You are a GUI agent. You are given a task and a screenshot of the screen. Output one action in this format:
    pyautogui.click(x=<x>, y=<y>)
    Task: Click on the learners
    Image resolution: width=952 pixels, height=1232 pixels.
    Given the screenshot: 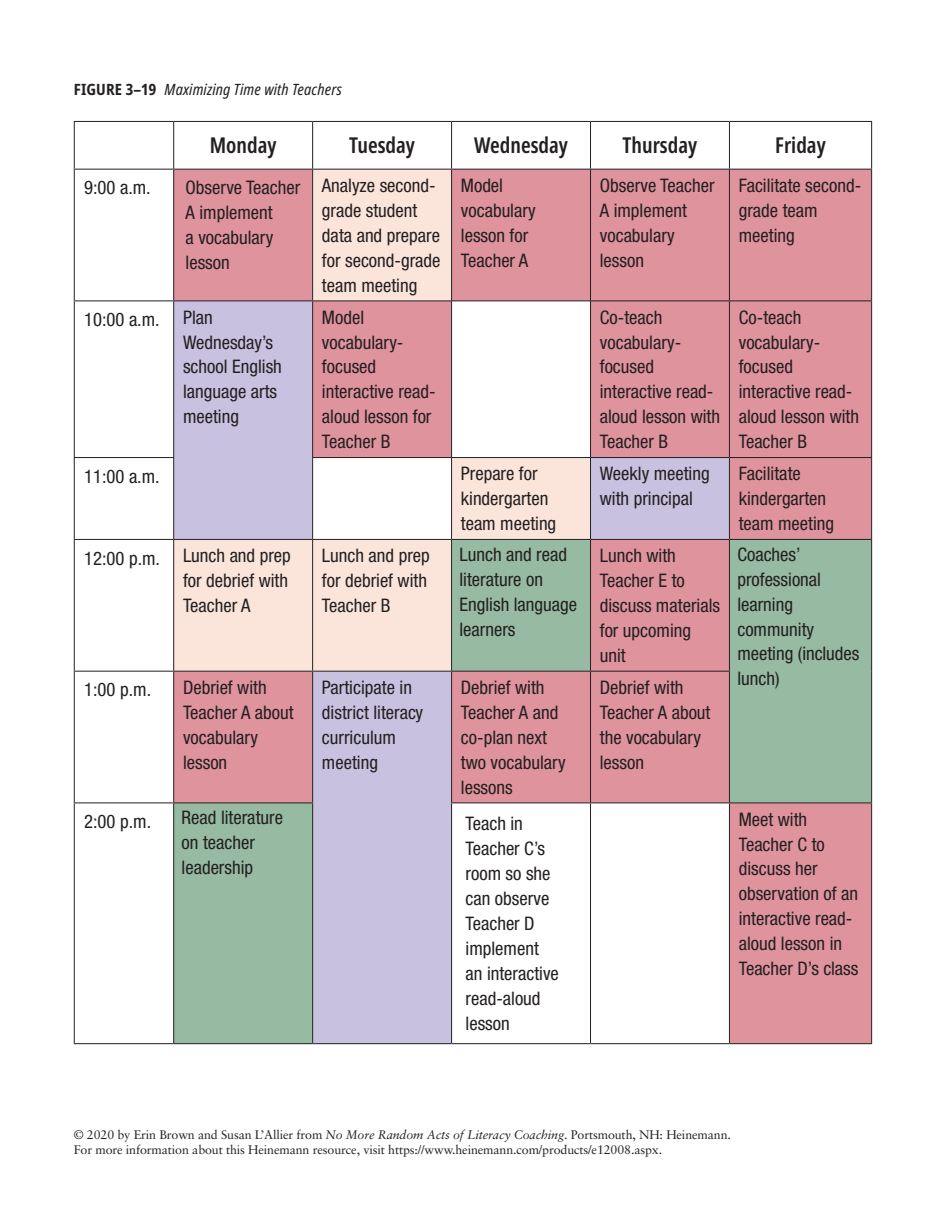 What is the action you would take?
    pyautogui.click(x=487, y=629)
